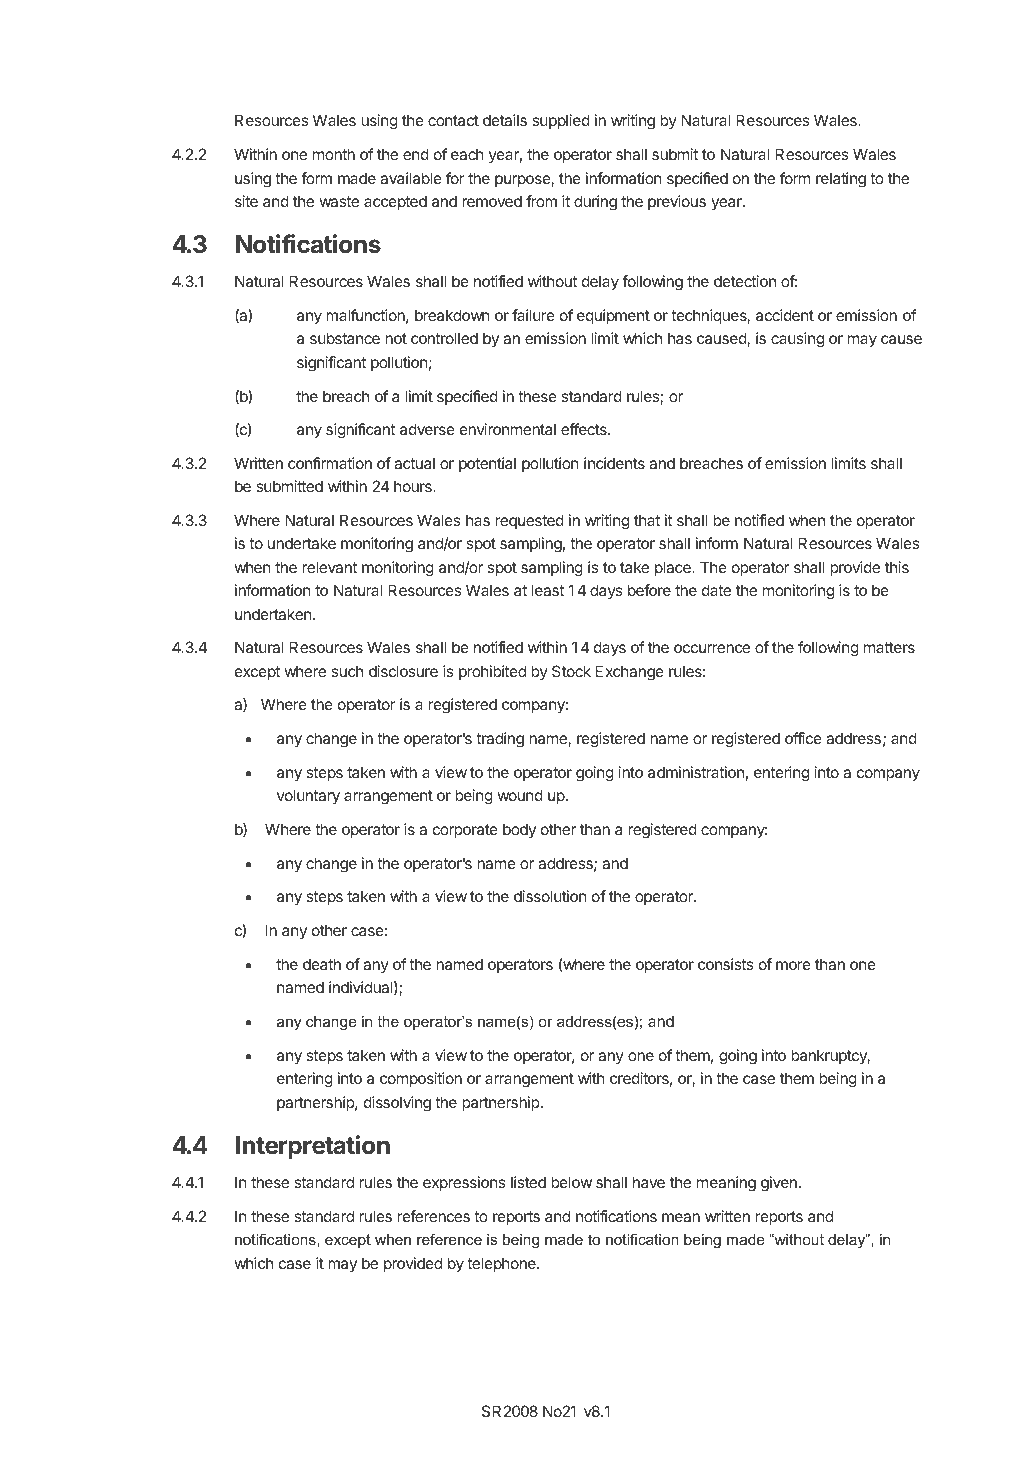  What do you see at coordinates (779, 1184) in the screenshot?
I see `given` at bounding box center [779, 1184].
